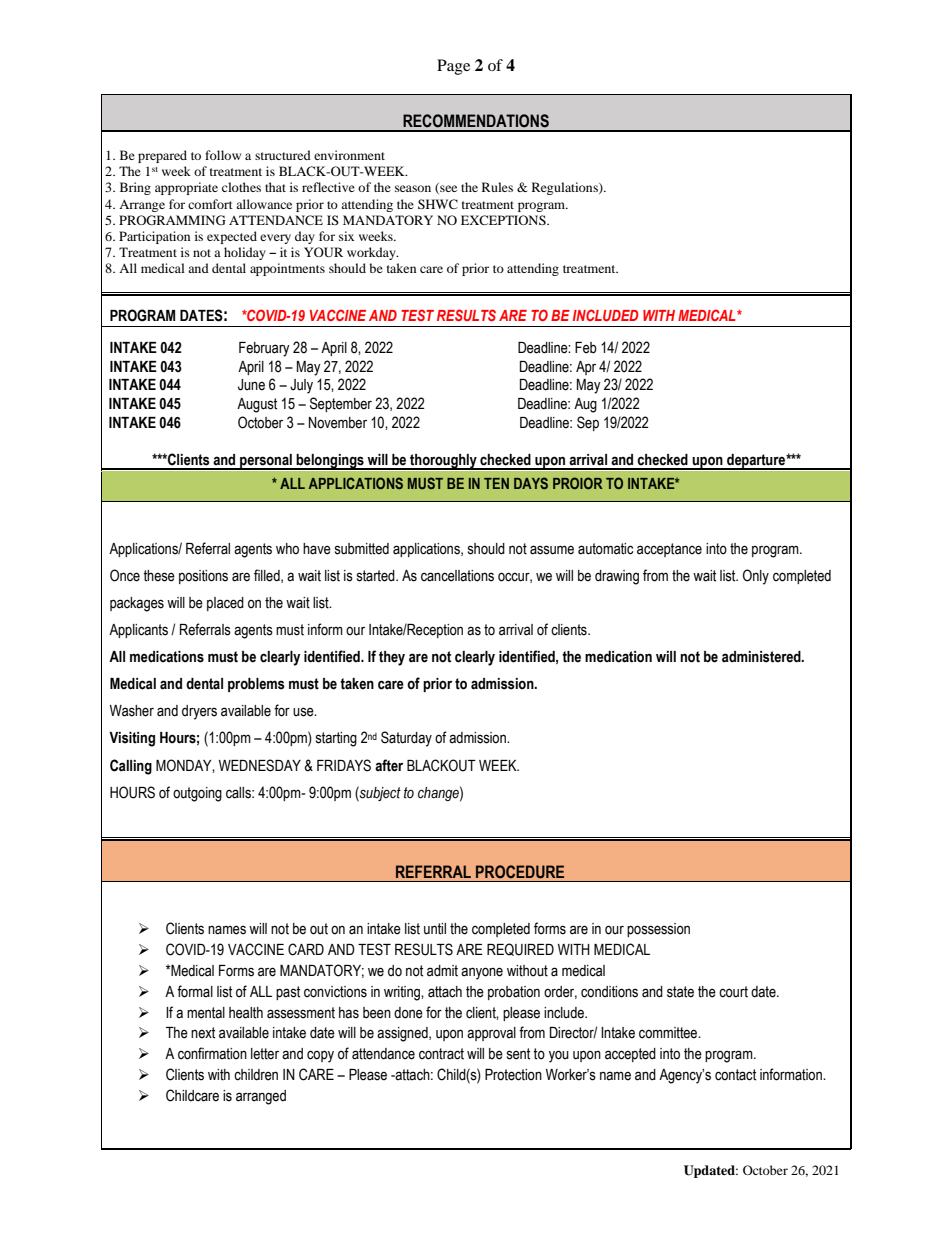  Describe the element at coordinates (203, 577) in the image. I see `positions` at that location.
